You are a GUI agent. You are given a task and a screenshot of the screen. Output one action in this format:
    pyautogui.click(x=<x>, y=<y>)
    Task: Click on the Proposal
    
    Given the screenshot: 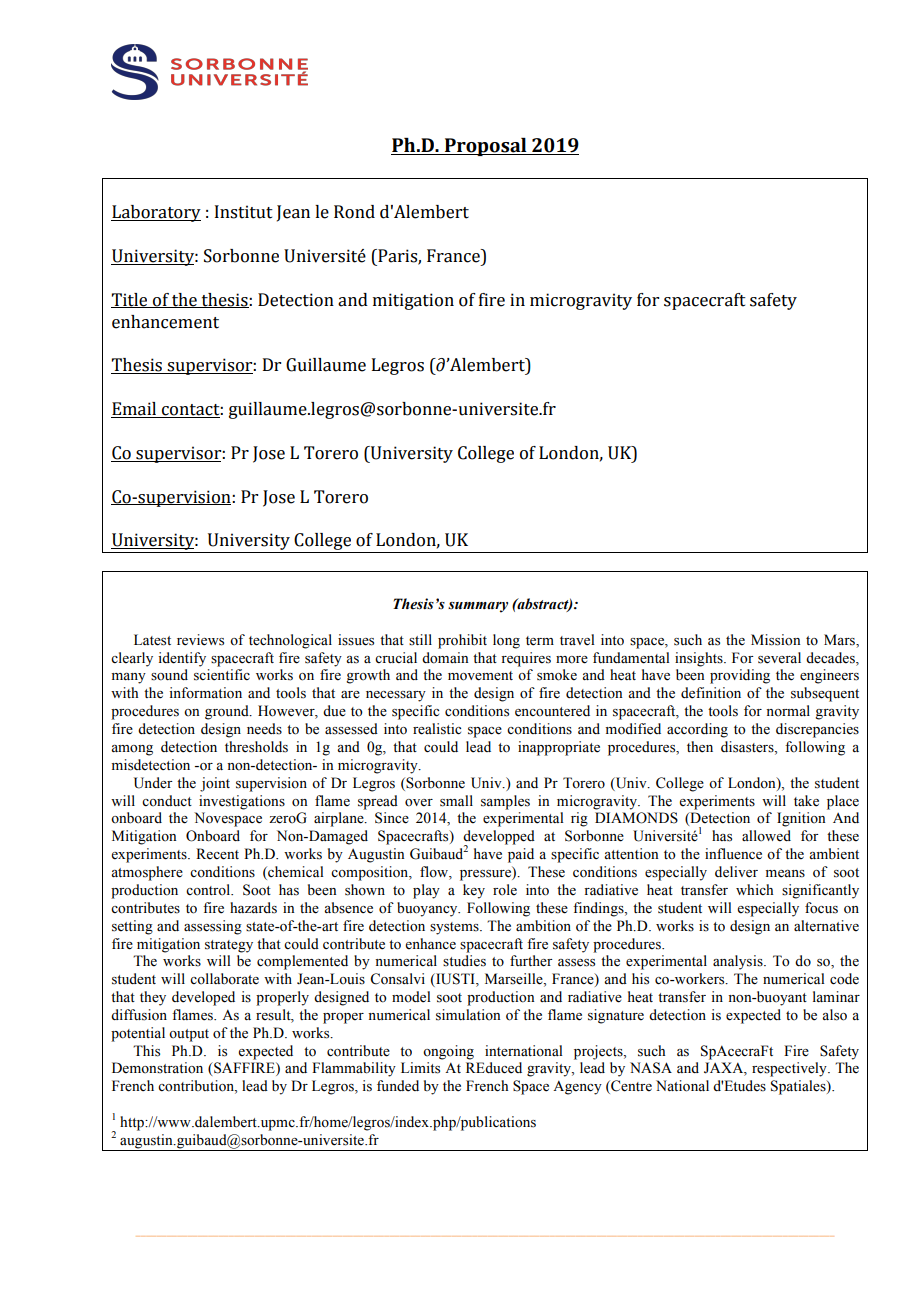 What is the action you would take?
    pyautogui.click(x=486, y=147)
